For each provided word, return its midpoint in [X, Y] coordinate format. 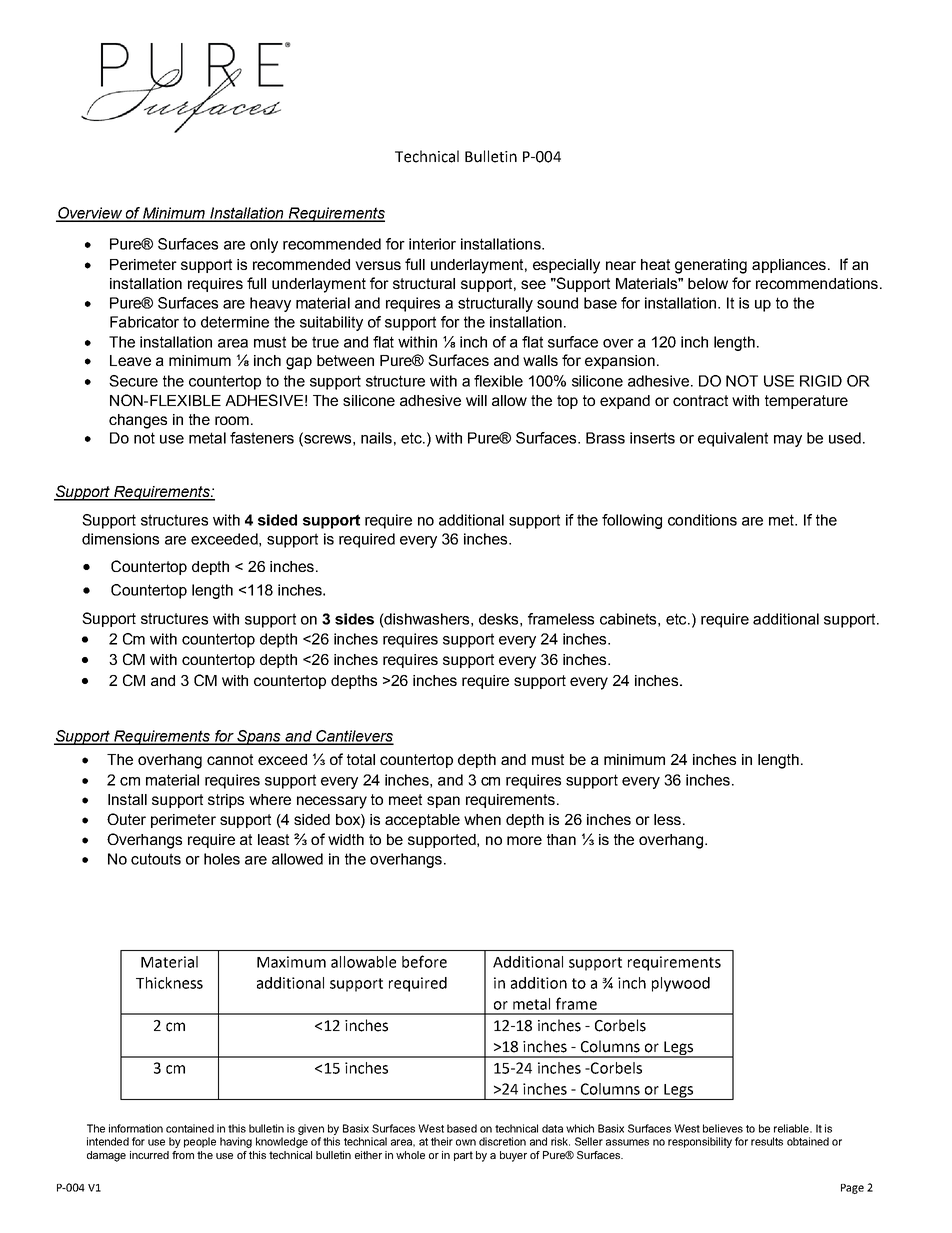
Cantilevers [354, 737]
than [561, 839]
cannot [230, 759]
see [533, 284]
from [183, 1155]
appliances [789, 266]
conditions [702, 520]
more [524, 840]
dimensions [120, 539]
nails [376, 438]
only [264, 245]
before [424, 961]
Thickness [169, 983]
